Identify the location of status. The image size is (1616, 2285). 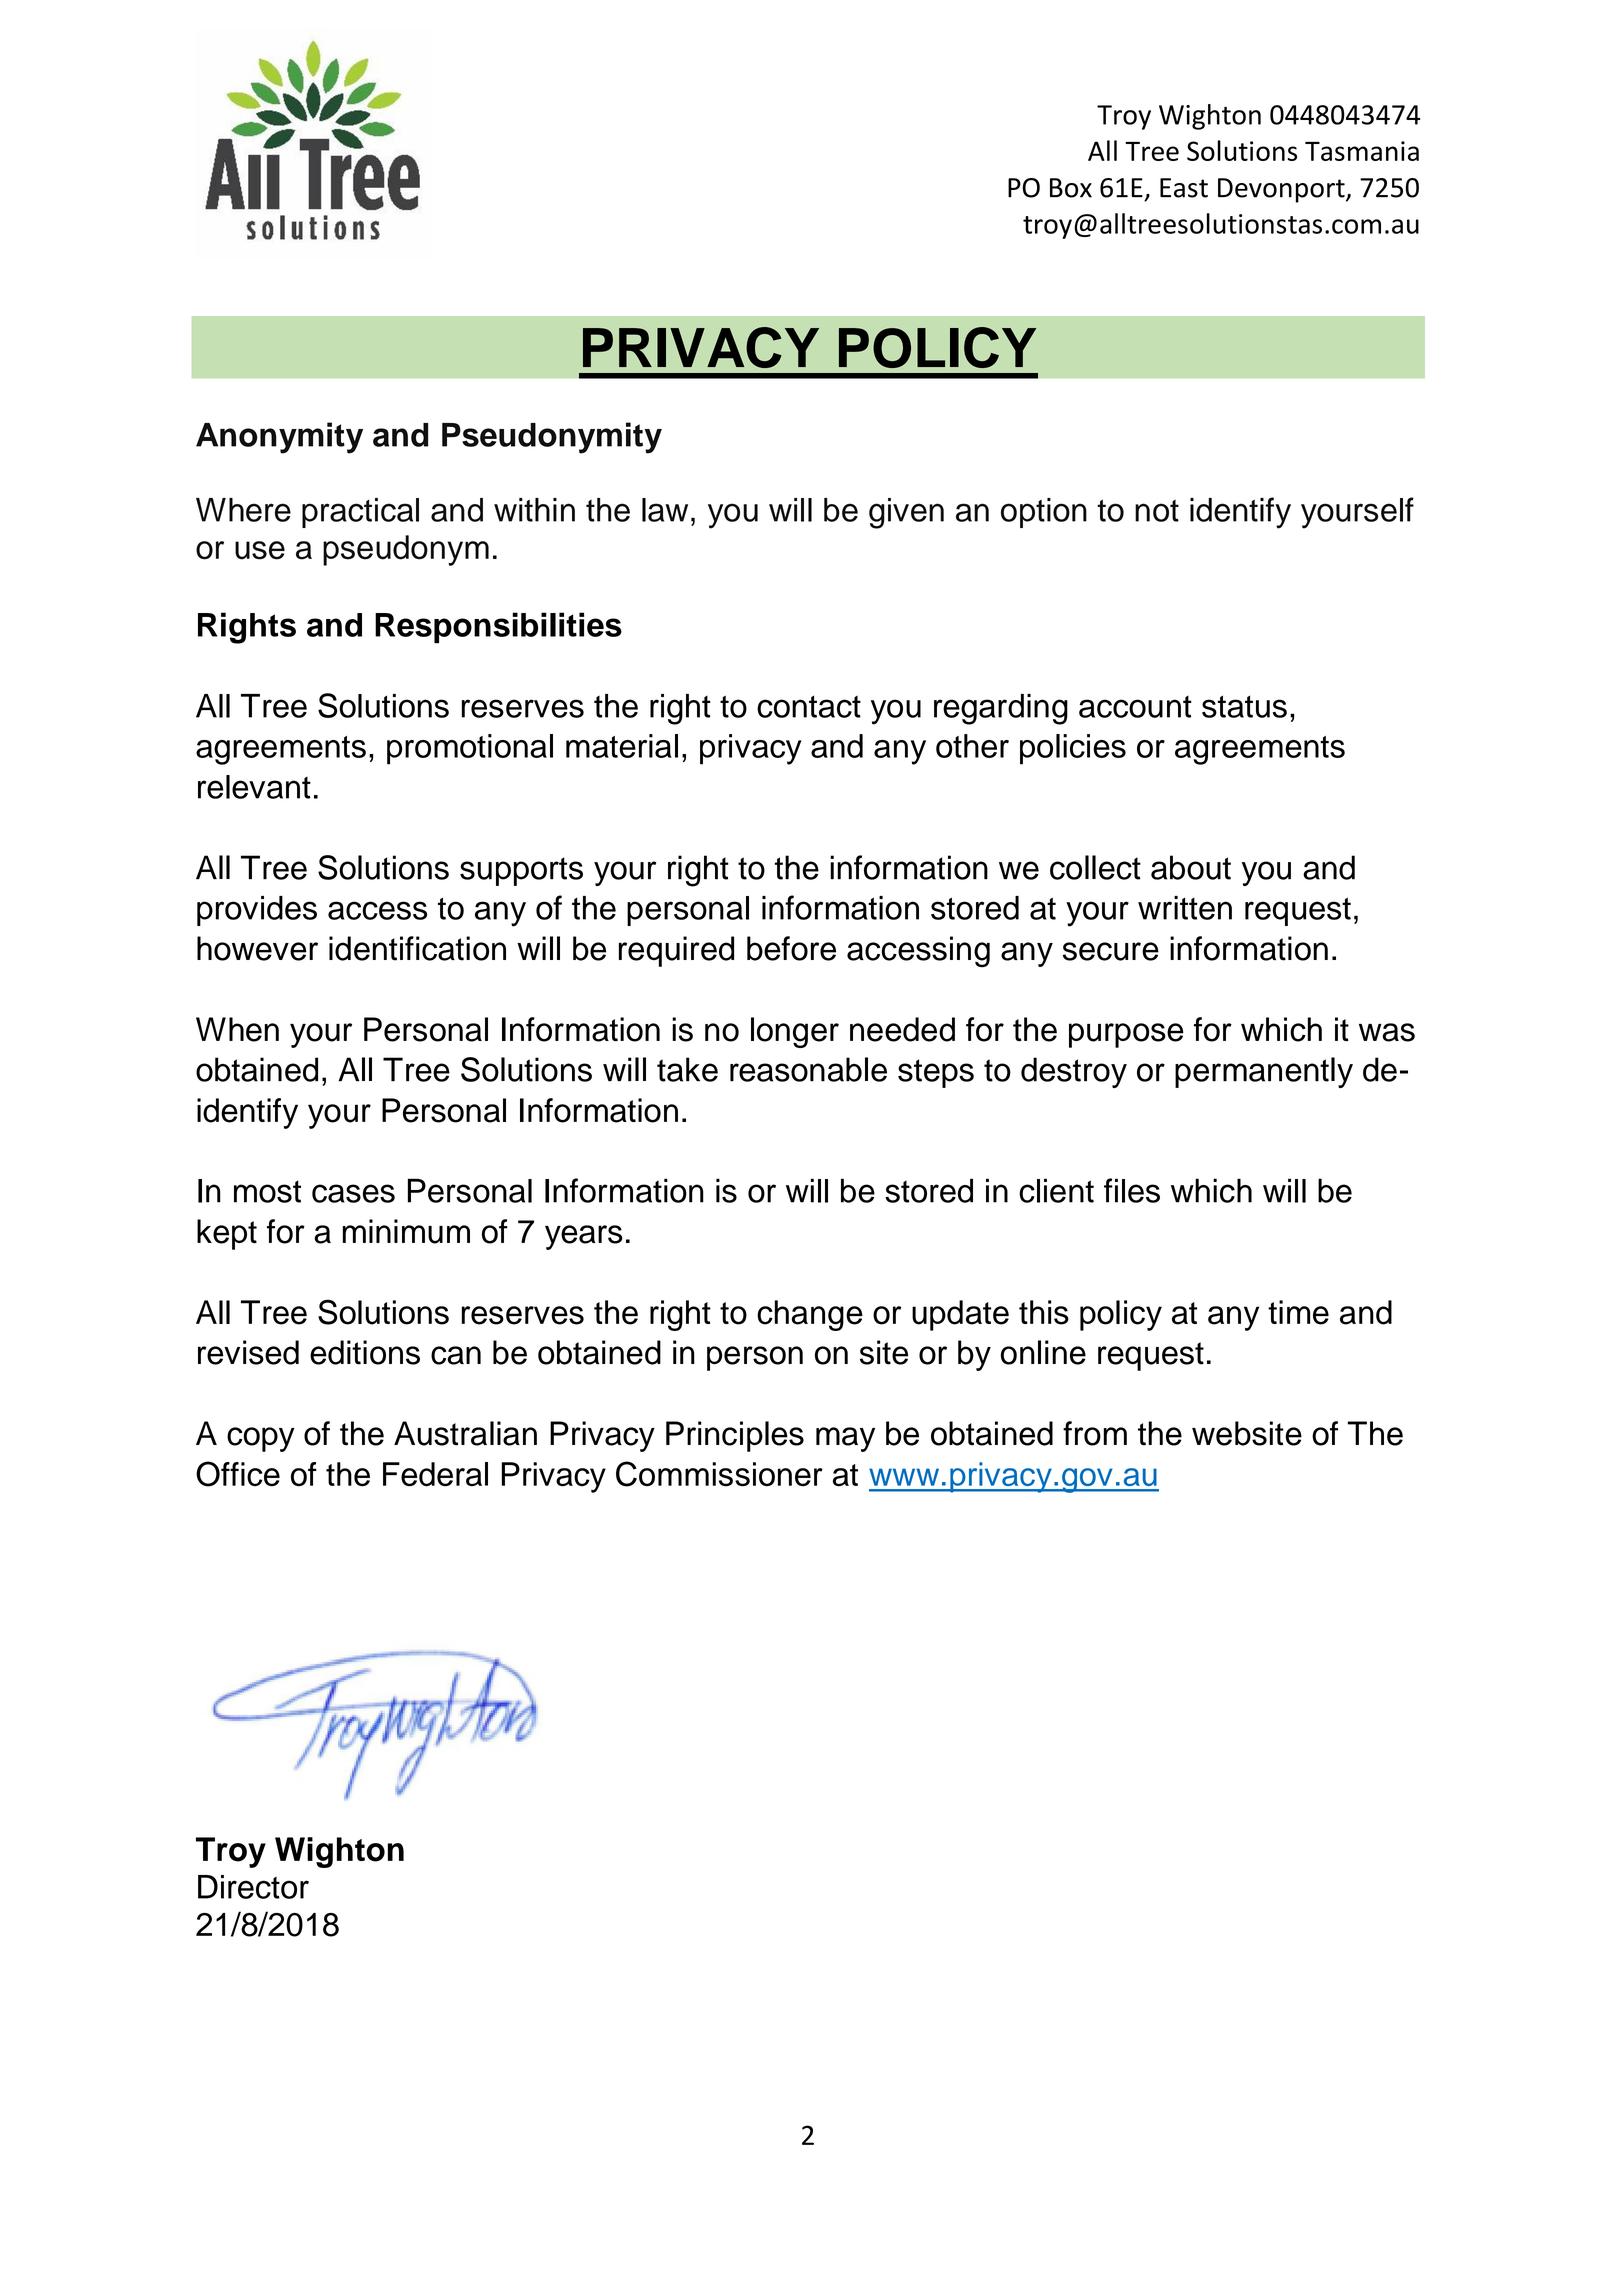
(1244, 706).
